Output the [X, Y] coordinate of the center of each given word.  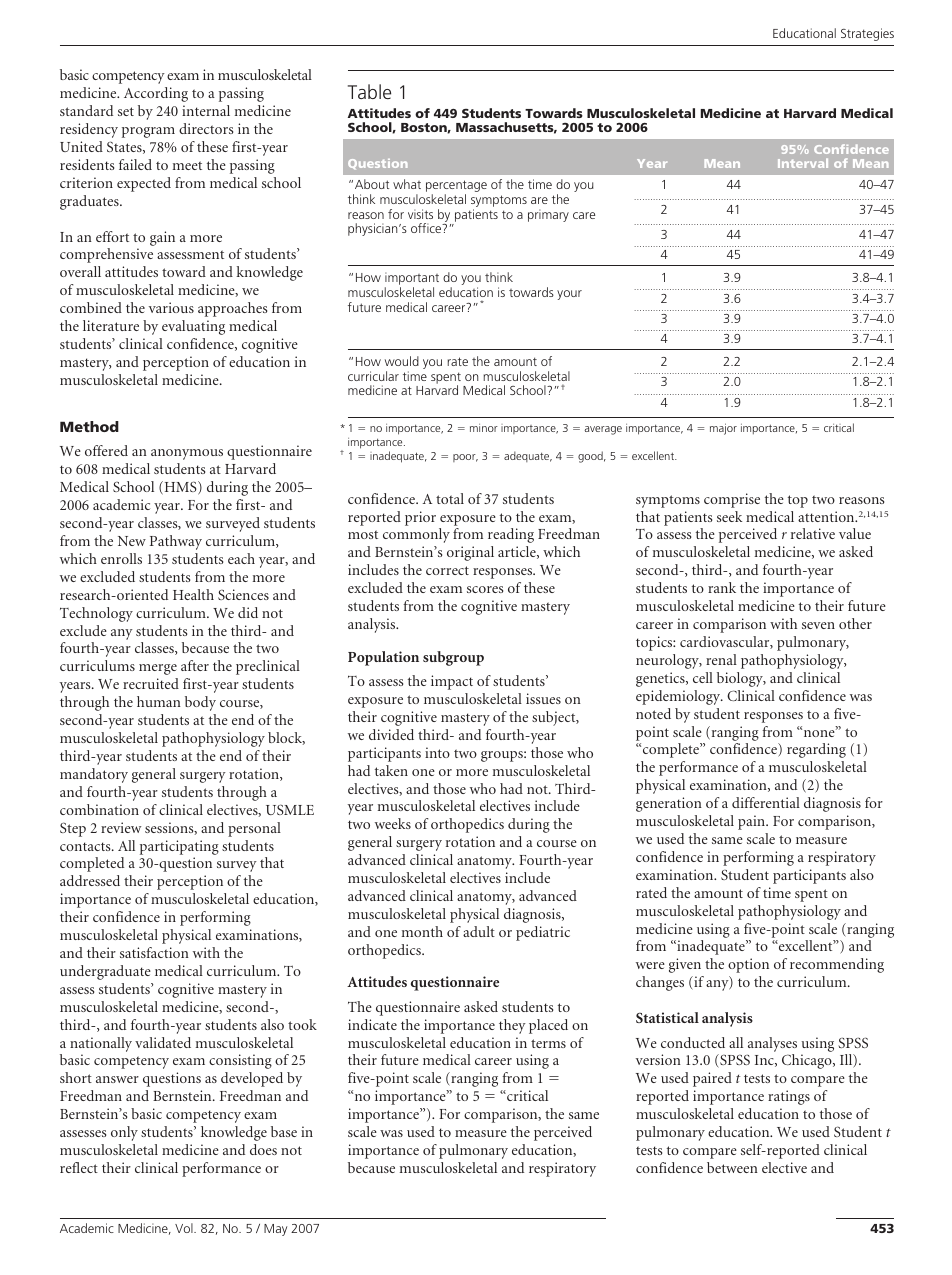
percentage [456, 187]
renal [721, 659]
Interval [803, 163]
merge [158, 669]
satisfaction [154, 952]
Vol [185, 1228]
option [748, 965]
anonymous [187, 454]
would [402, 361]
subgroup [453, 658]
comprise [732, 500]
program [148, 132]
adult [479, 931]
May [275, 1230]
